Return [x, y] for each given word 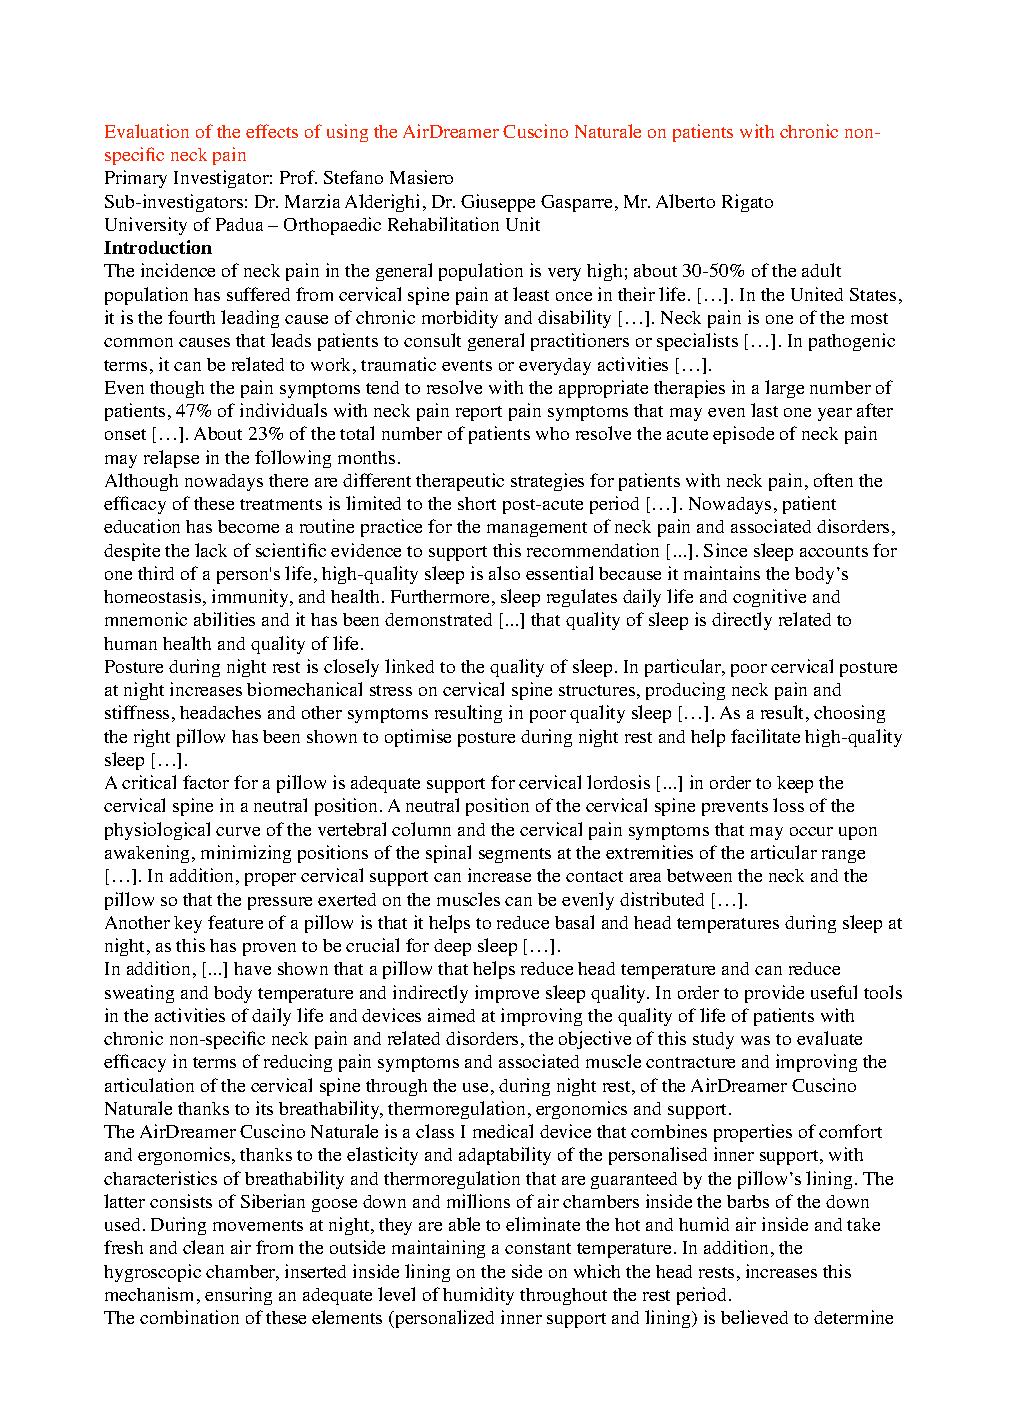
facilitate [765, 736]
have [252, 968]
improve [507, 994]
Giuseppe [498, 203]
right [152, 738]
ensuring [238, 1296]
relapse [171, 459]
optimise [418, 738]
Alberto [685, 201]
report [479, 413]
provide [774, 994]
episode [743, 435]
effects [272, 131]
